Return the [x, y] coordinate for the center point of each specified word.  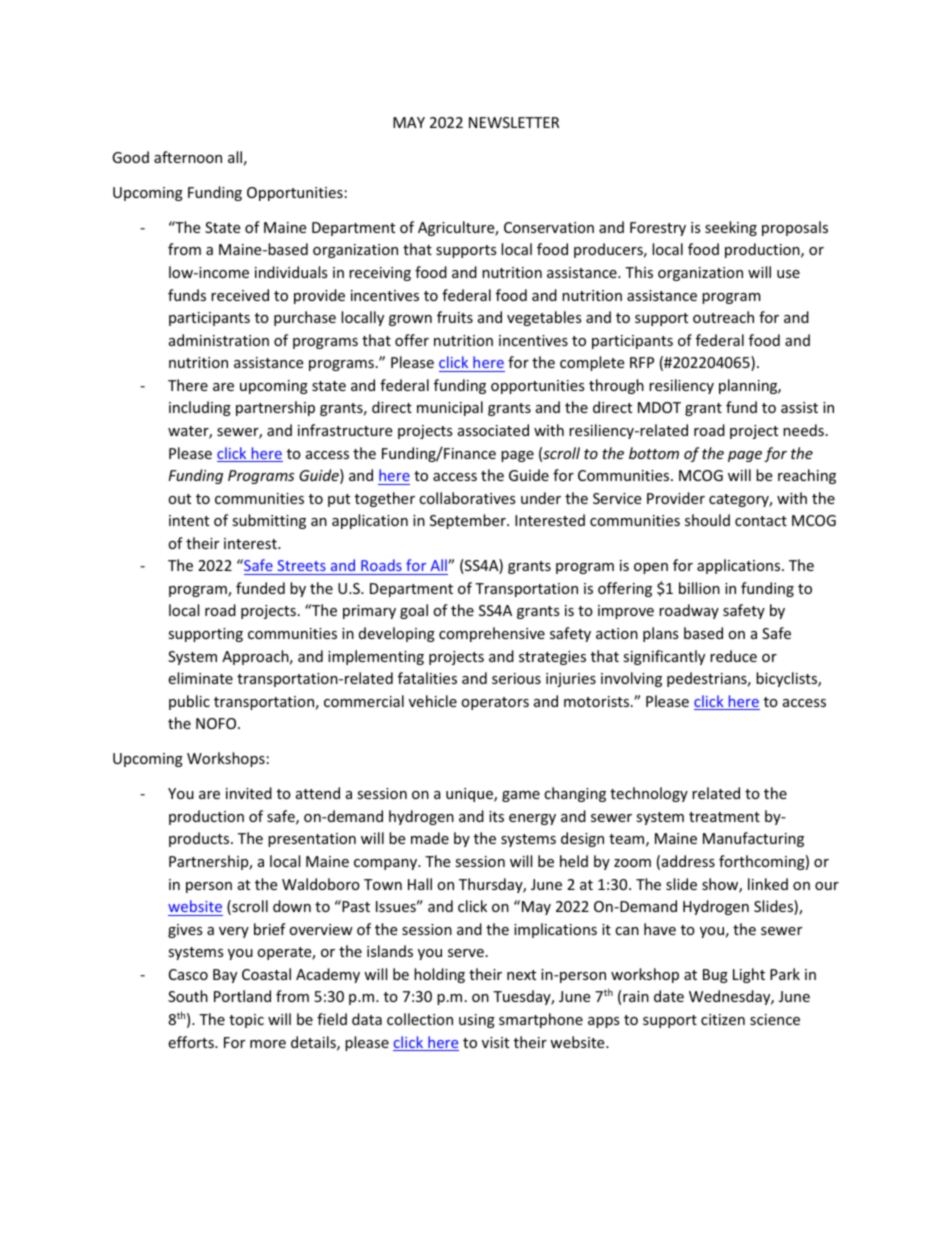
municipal [450, 408]
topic [246, 1021]
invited [249, 793]
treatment [724, 817]
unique [470, 795]
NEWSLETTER [514, 122]
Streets [301, 567]
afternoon [188, 157]
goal [414, 611]
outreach [723, 317]
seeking [731, 228]
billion [699, 588]
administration [219, 340]
